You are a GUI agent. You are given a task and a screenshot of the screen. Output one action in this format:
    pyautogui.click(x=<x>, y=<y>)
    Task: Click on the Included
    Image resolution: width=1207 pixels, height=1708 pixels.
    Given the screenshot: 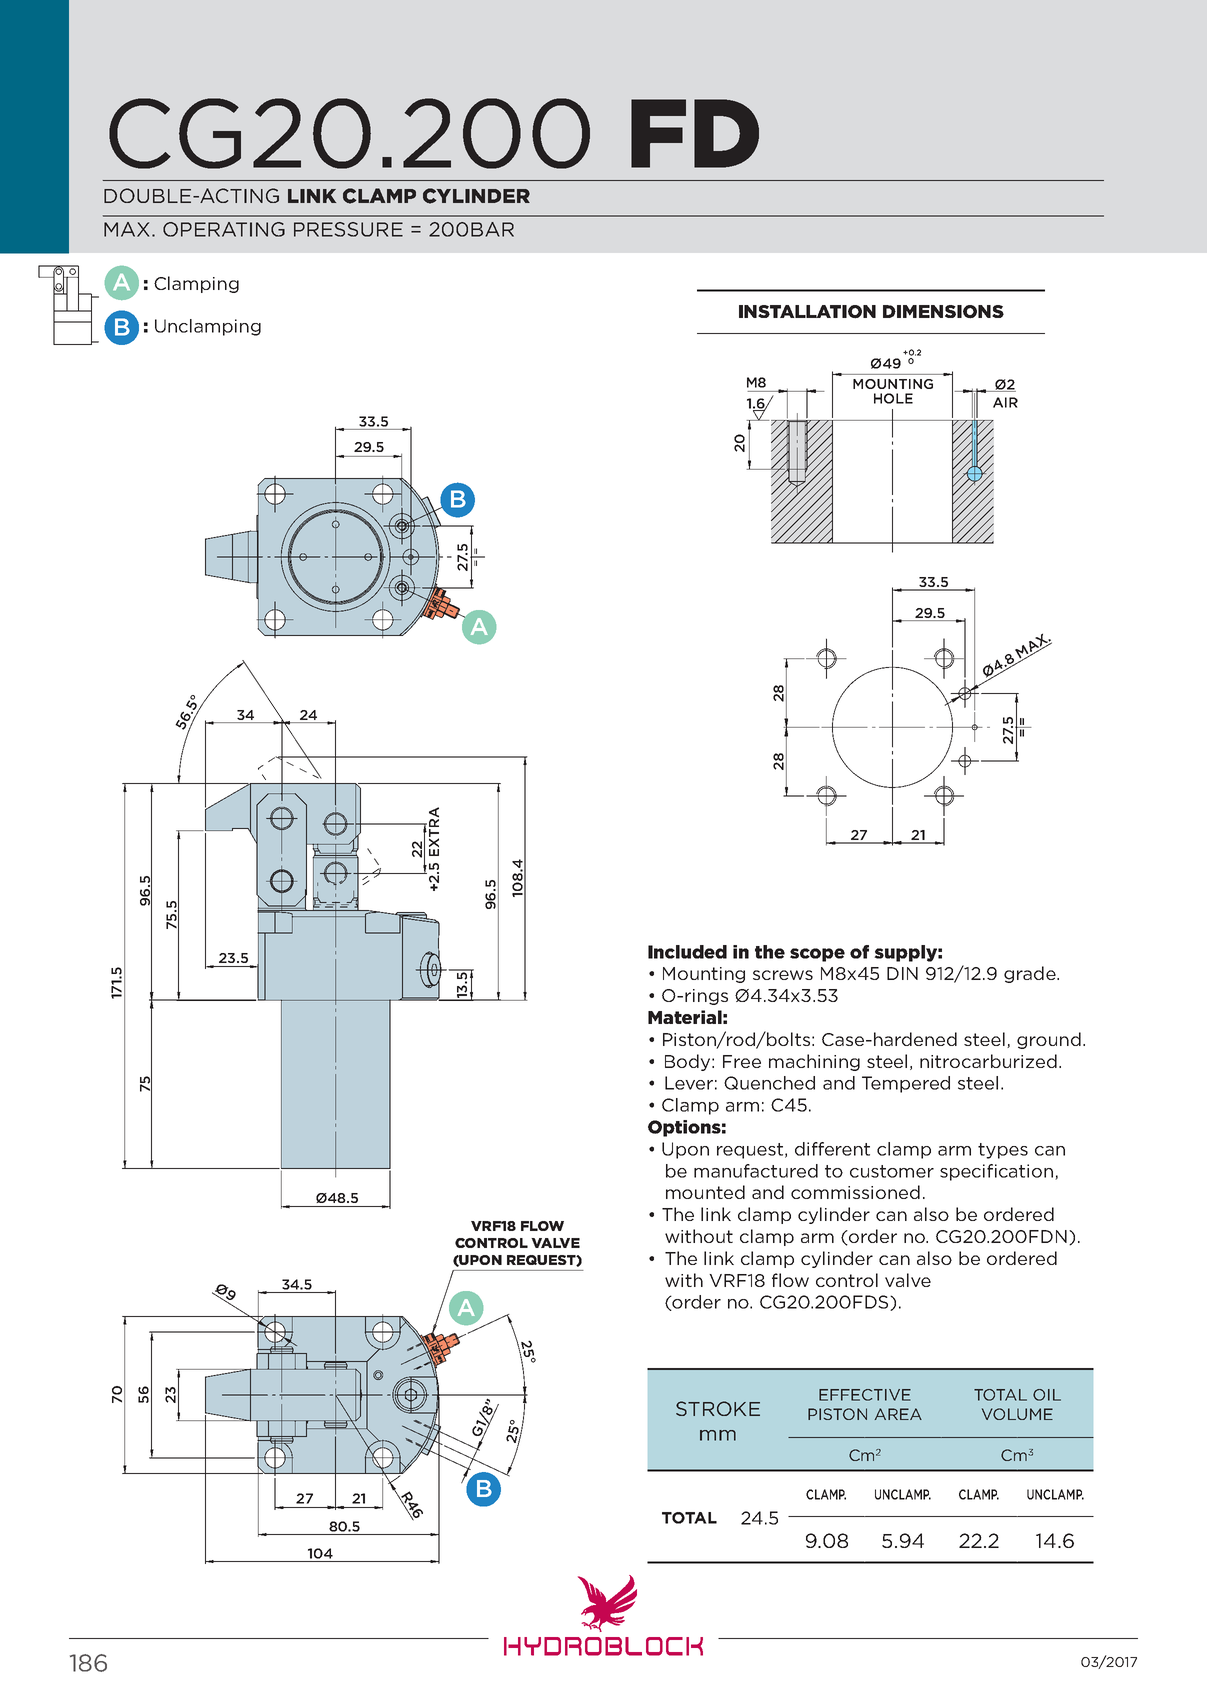 What is the action you would take?
    pyautogui.click(x=687, y=952)
